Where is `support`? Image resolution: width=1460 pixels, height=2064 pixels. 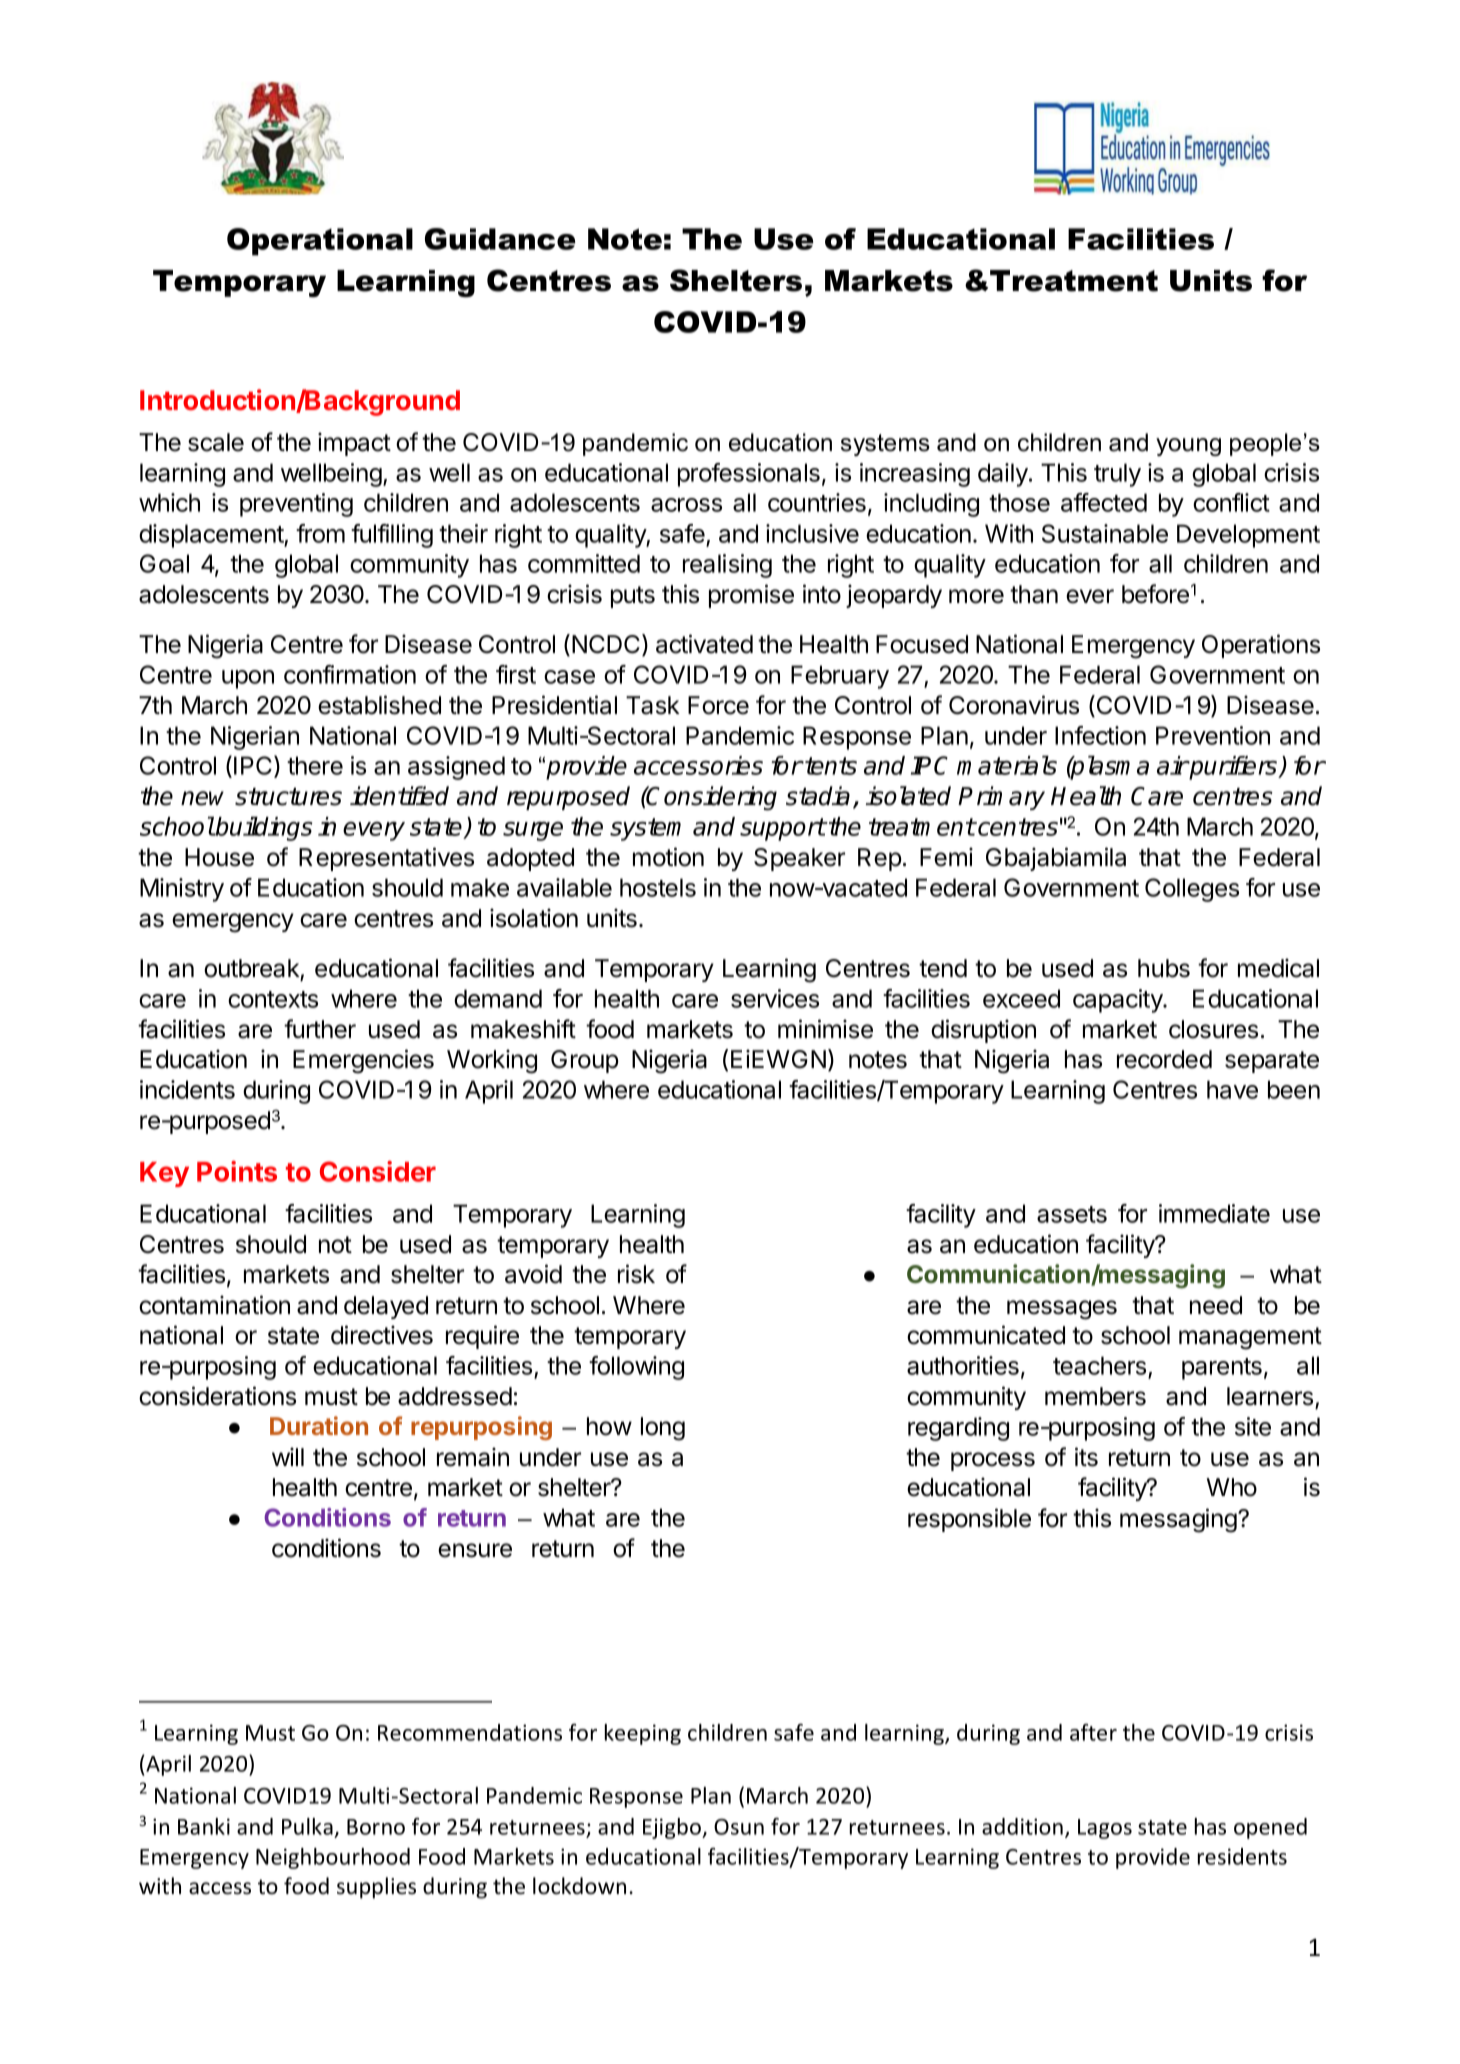
support is located at coordinates (783, 829).
